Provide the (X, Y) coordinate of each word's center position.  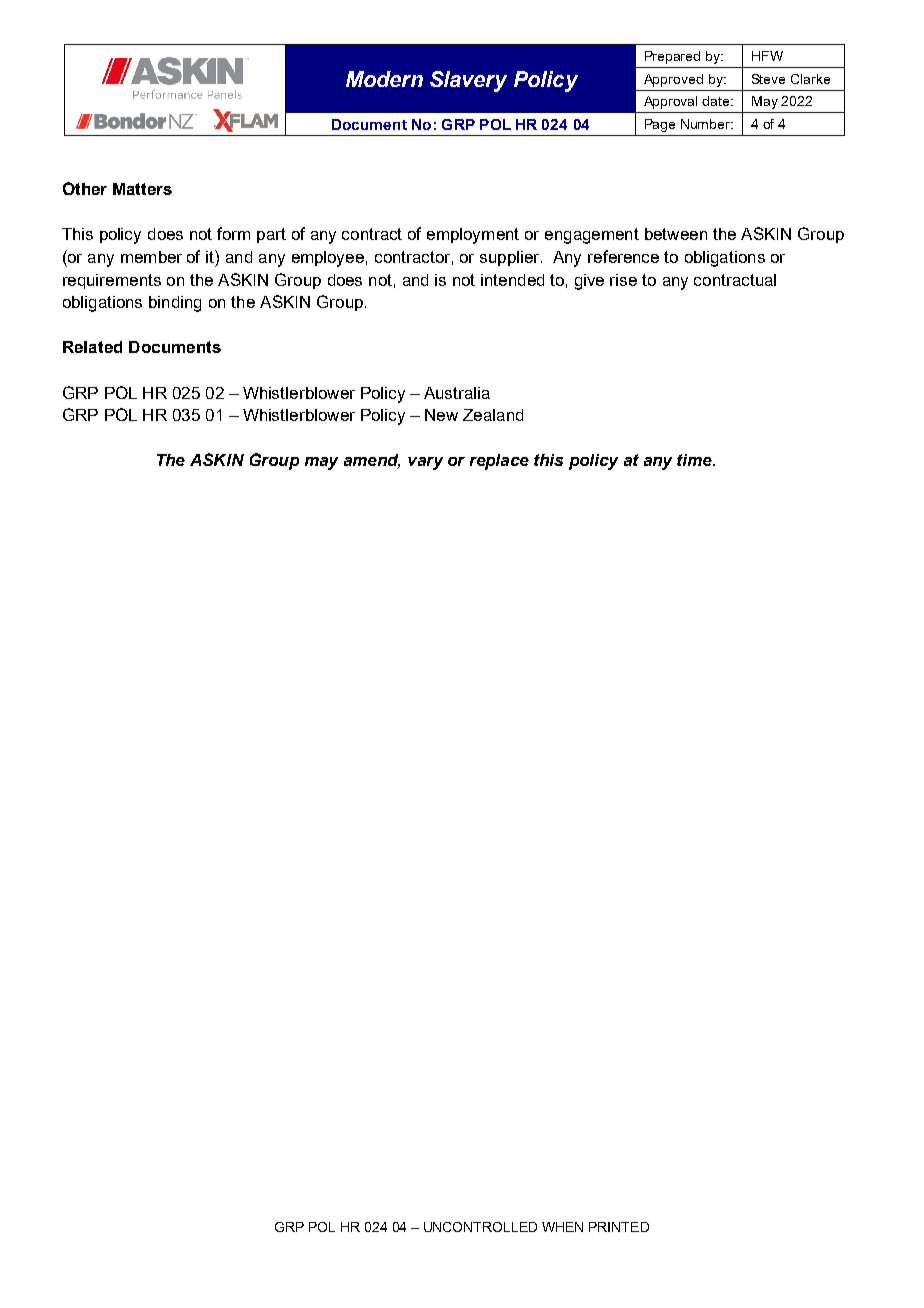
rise (623, 280)
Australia (457, 393)
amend (372, 461)
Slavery (468, 81)
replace (499, 462)
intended (512, 280)
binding (175, 304)
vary (425, 463)
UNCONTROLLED (480, 1227)
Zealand (493, 415)
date (717, 101)
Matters (142, 189)
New (441, 415)
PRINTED (619, 1227)
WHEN (562, 1227)
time (695, 460)
